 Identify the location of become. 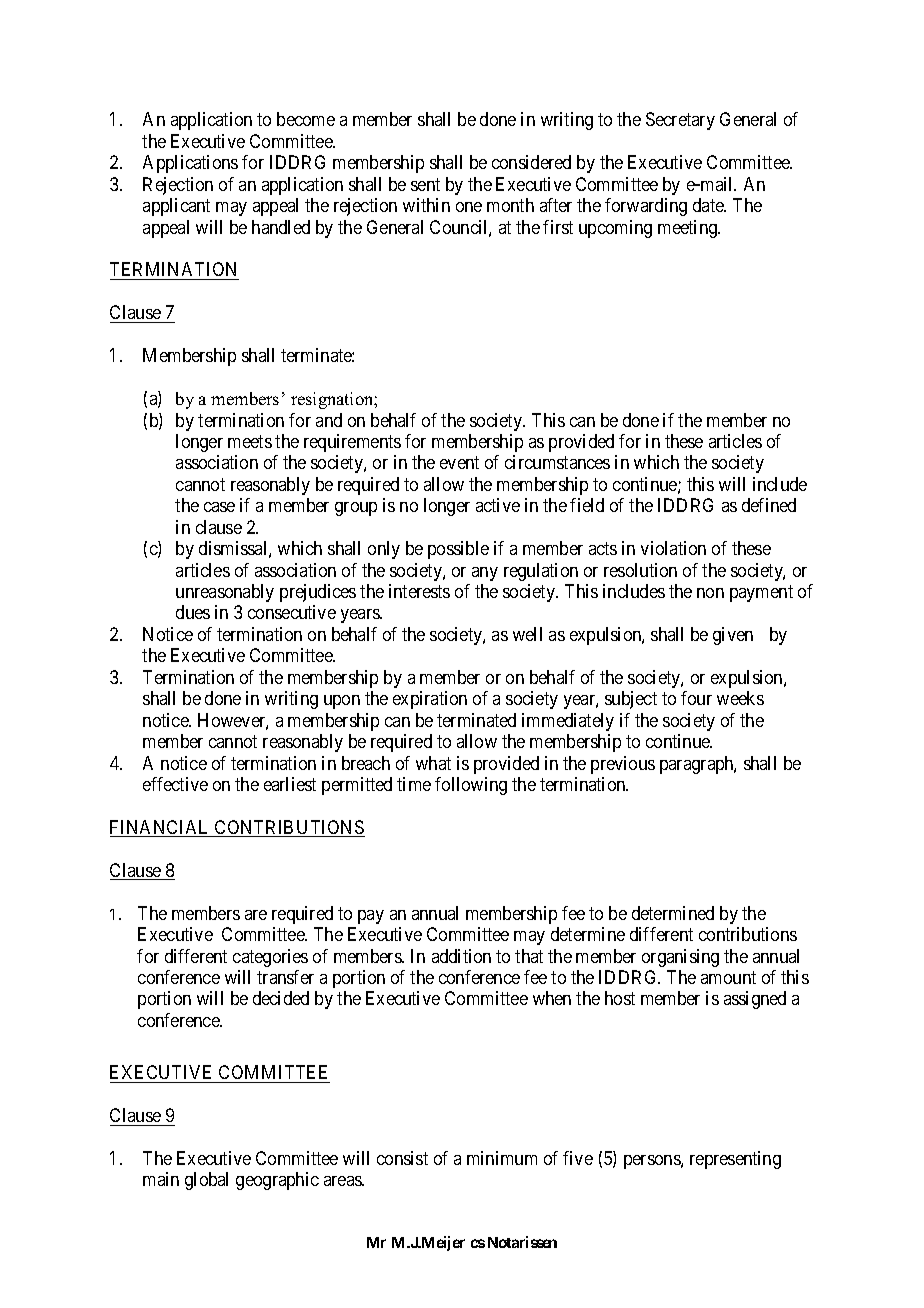
(306, 119).
